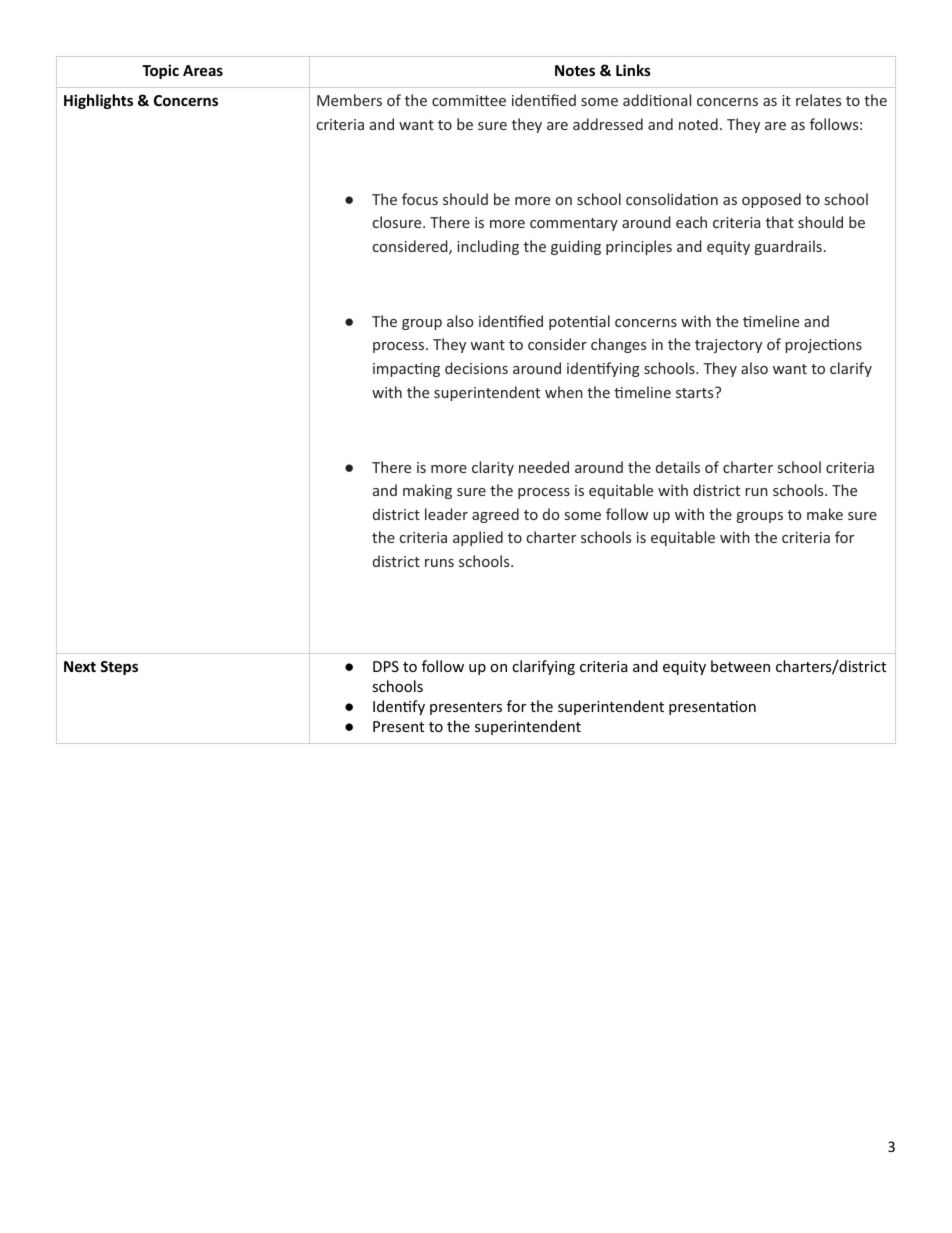 The width and height of the document is (952, 1233). What do you see at coordinates (420, 199) in the document?
I see `focus` at bounding box center [420, 199].
